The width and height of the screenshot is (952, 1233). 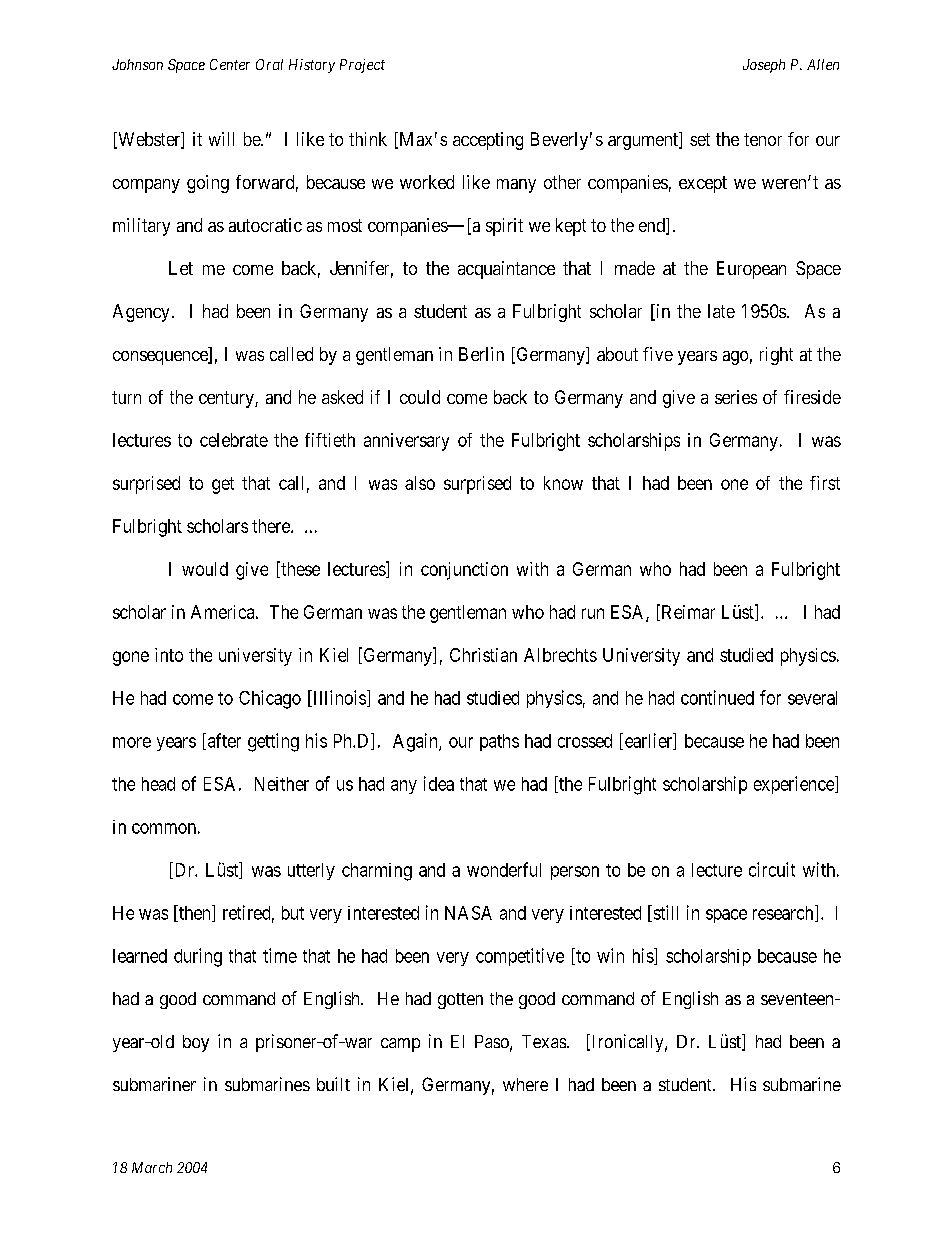 What do you see at coordinates (488, 141) in the screenshot?
I see `accepting` at bounding box center [488, 141].
